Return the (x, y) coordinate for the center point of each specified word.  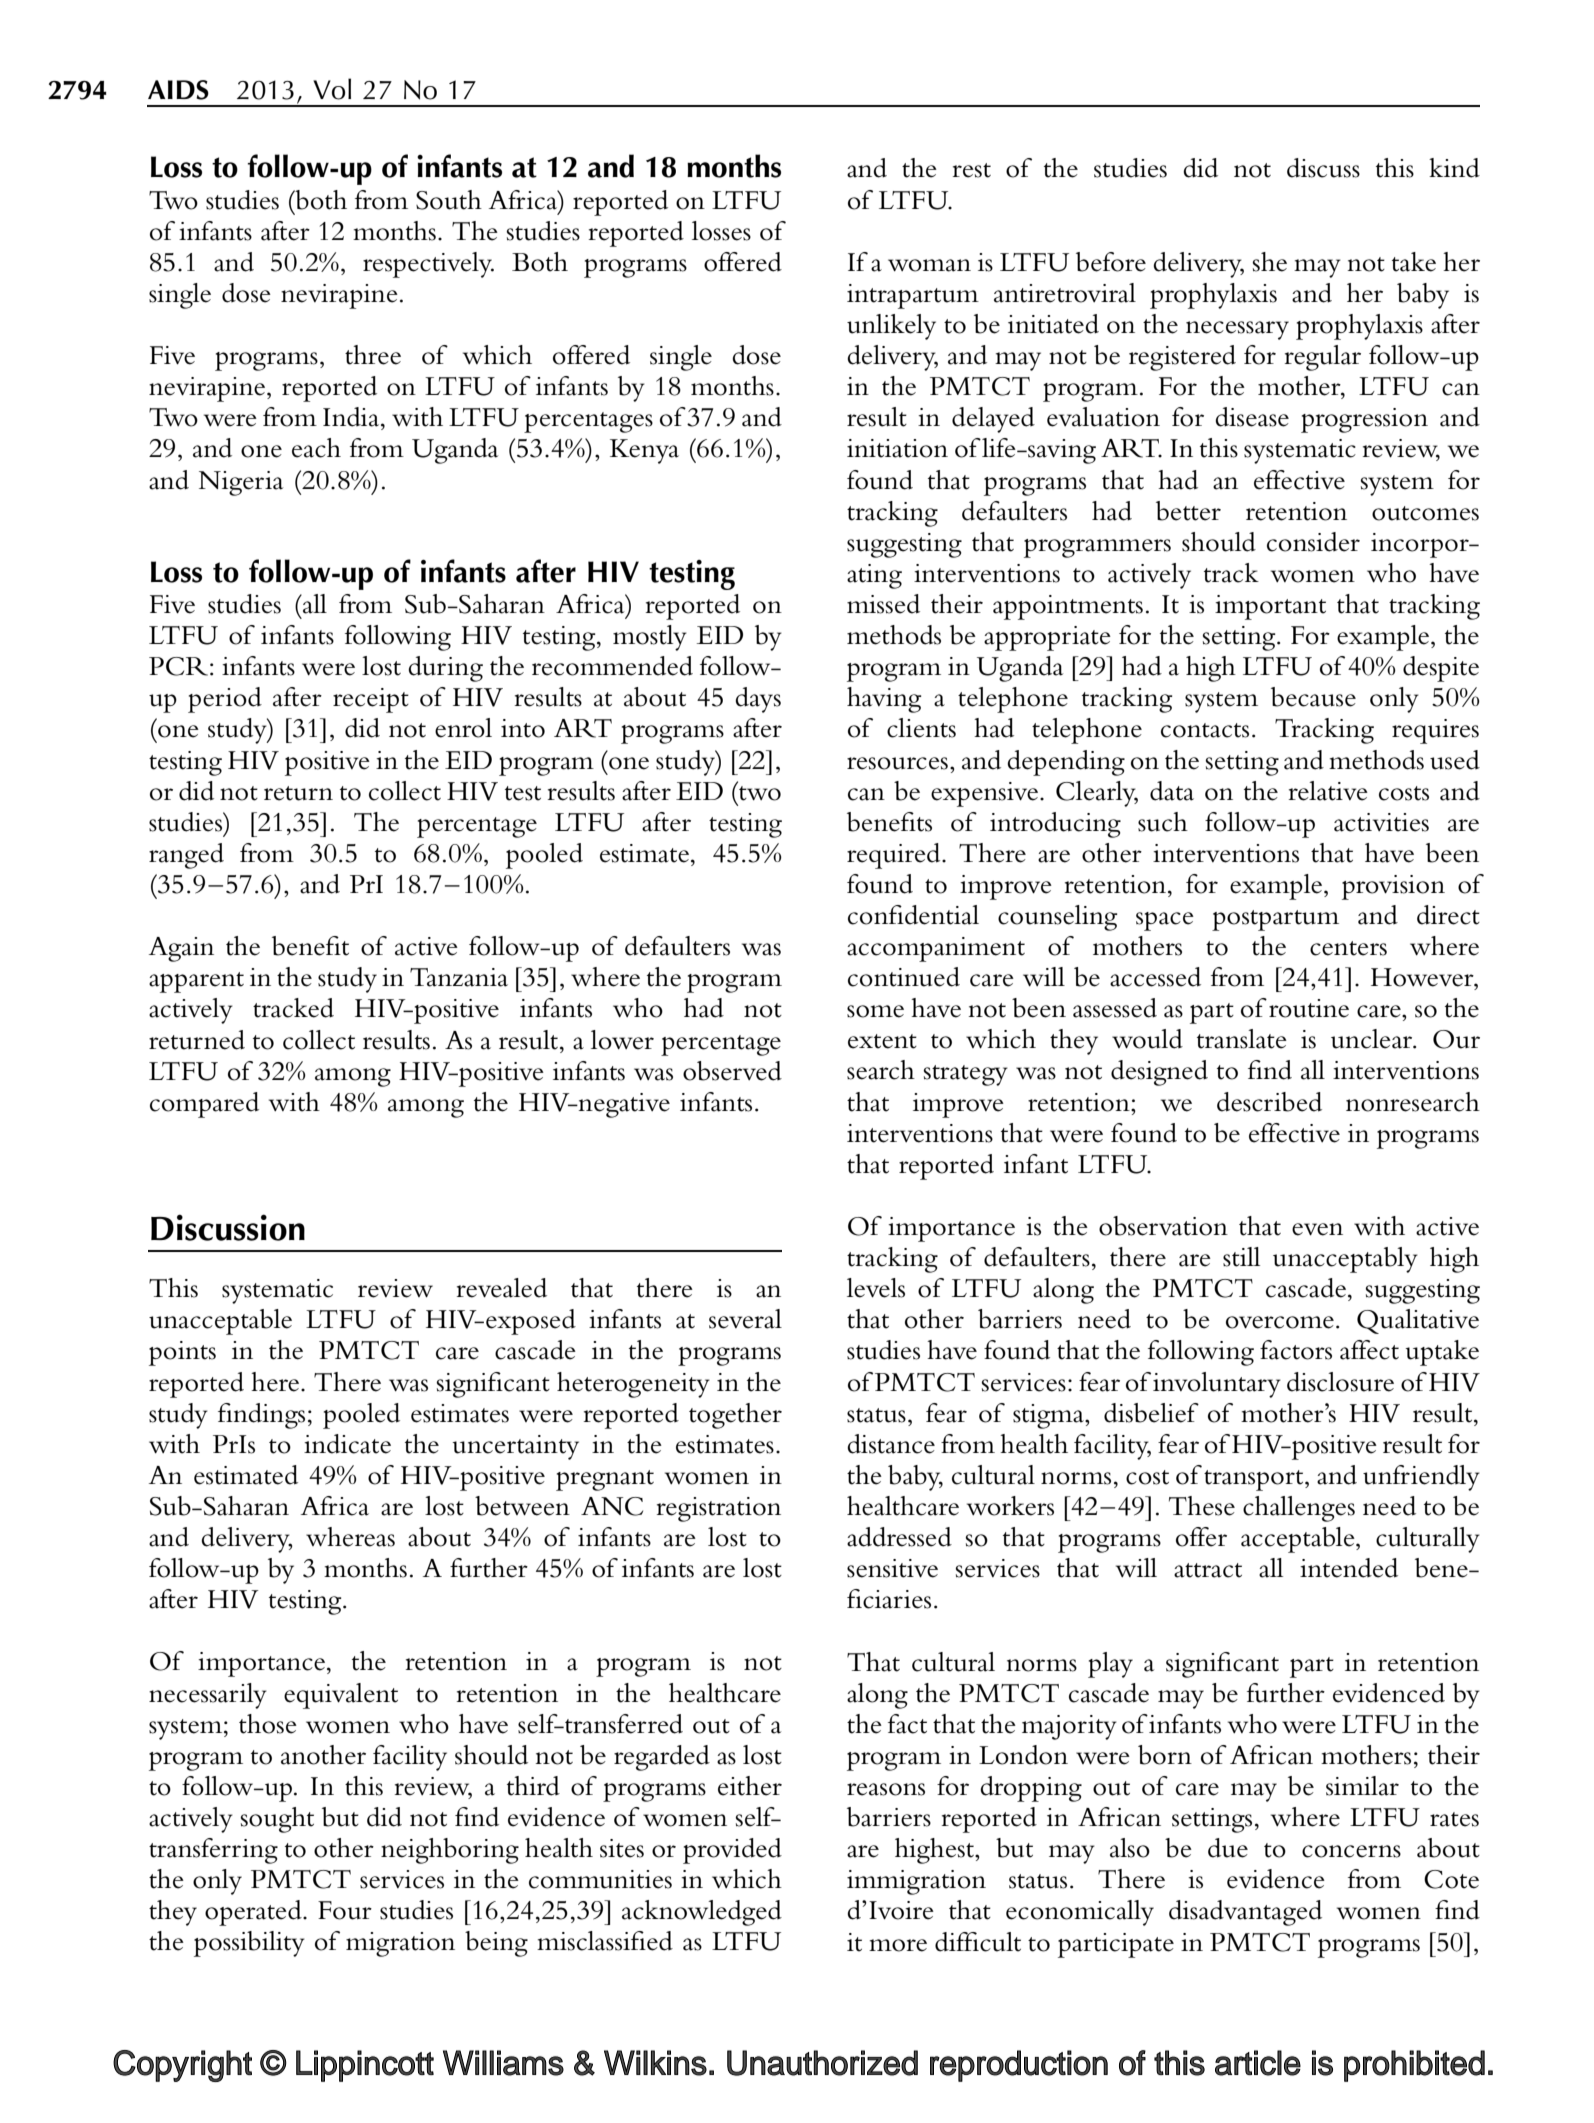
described (1269, 1102)
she (1270, 262)
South (449, 200)
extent (882, 1041)
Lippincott (365, 2066)
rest (971, 170)
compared (204, 1105)
